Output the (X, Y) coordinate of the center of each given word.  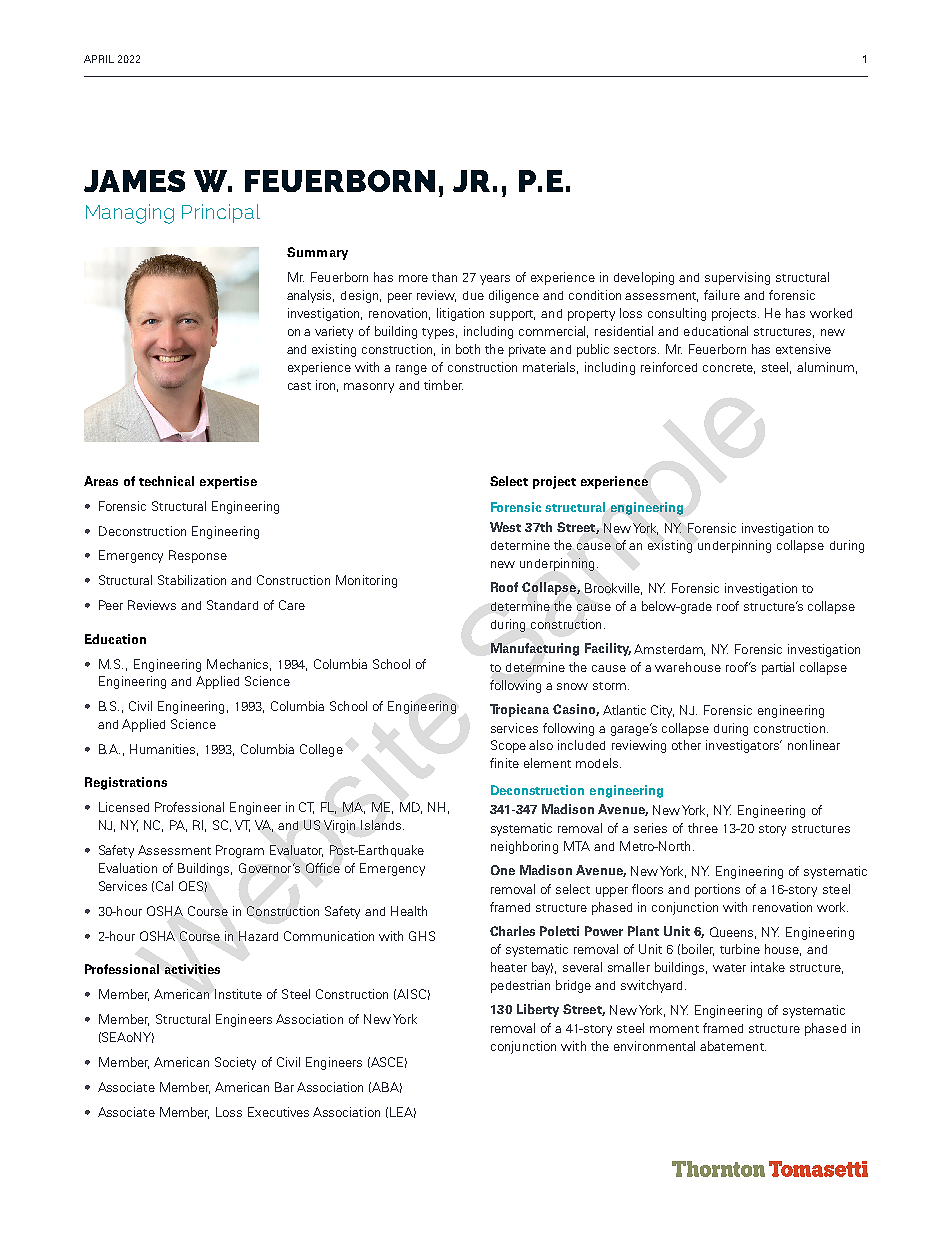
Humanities (164, 750)
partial (778, 668)
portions (717, 890)
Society (235, 1063)
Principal (221, 213)
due (473, 295)
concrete (729, 369)
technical (166, 481)
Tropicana (519, 710)
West (505, 527)
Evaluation (128, 868)
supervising (737, 278)
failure (722, 295)
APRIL (99, 59)
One (503, 870)
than (444, 277)
